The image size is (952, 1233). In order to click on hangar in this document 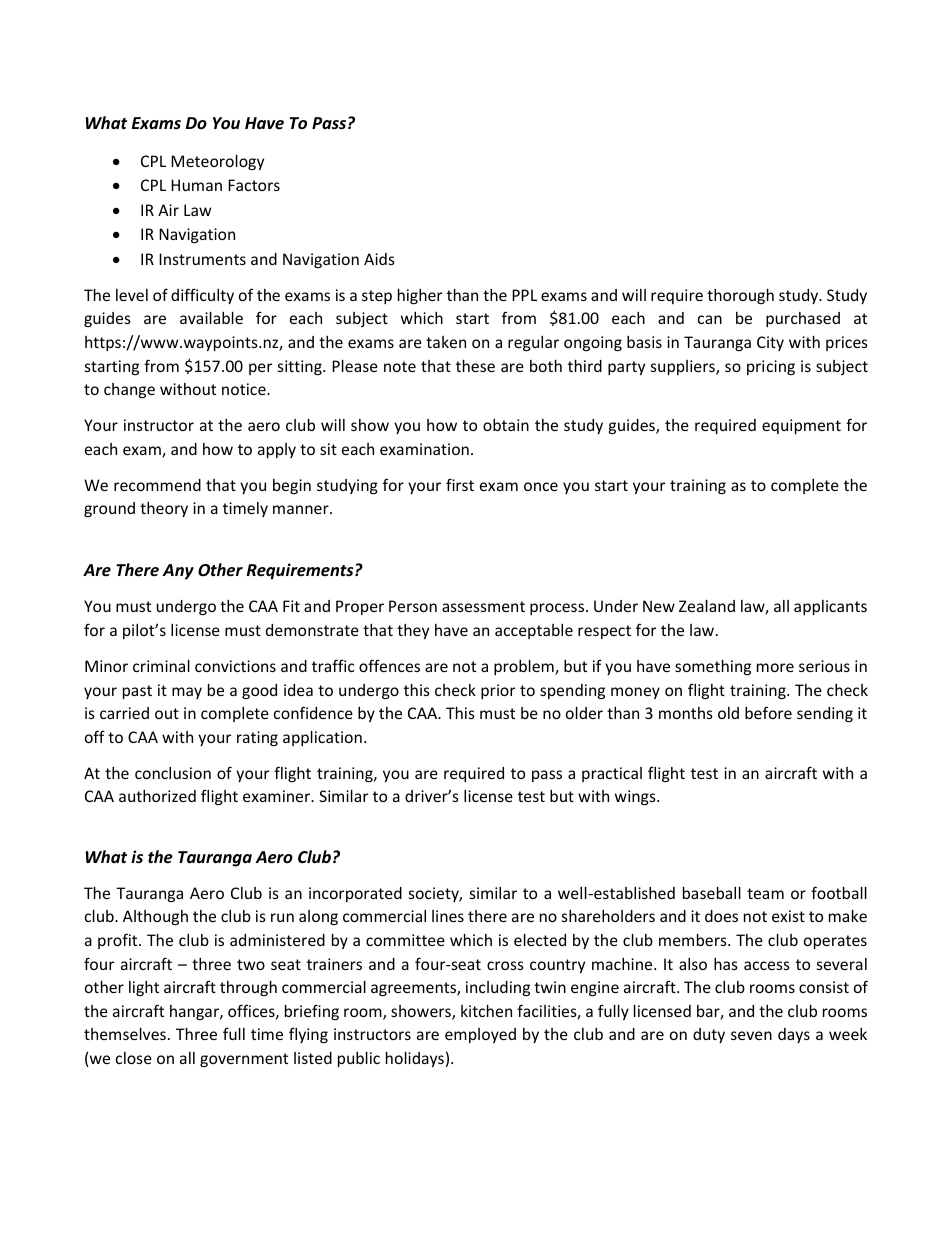, I will do `click(195, 1012)`.
